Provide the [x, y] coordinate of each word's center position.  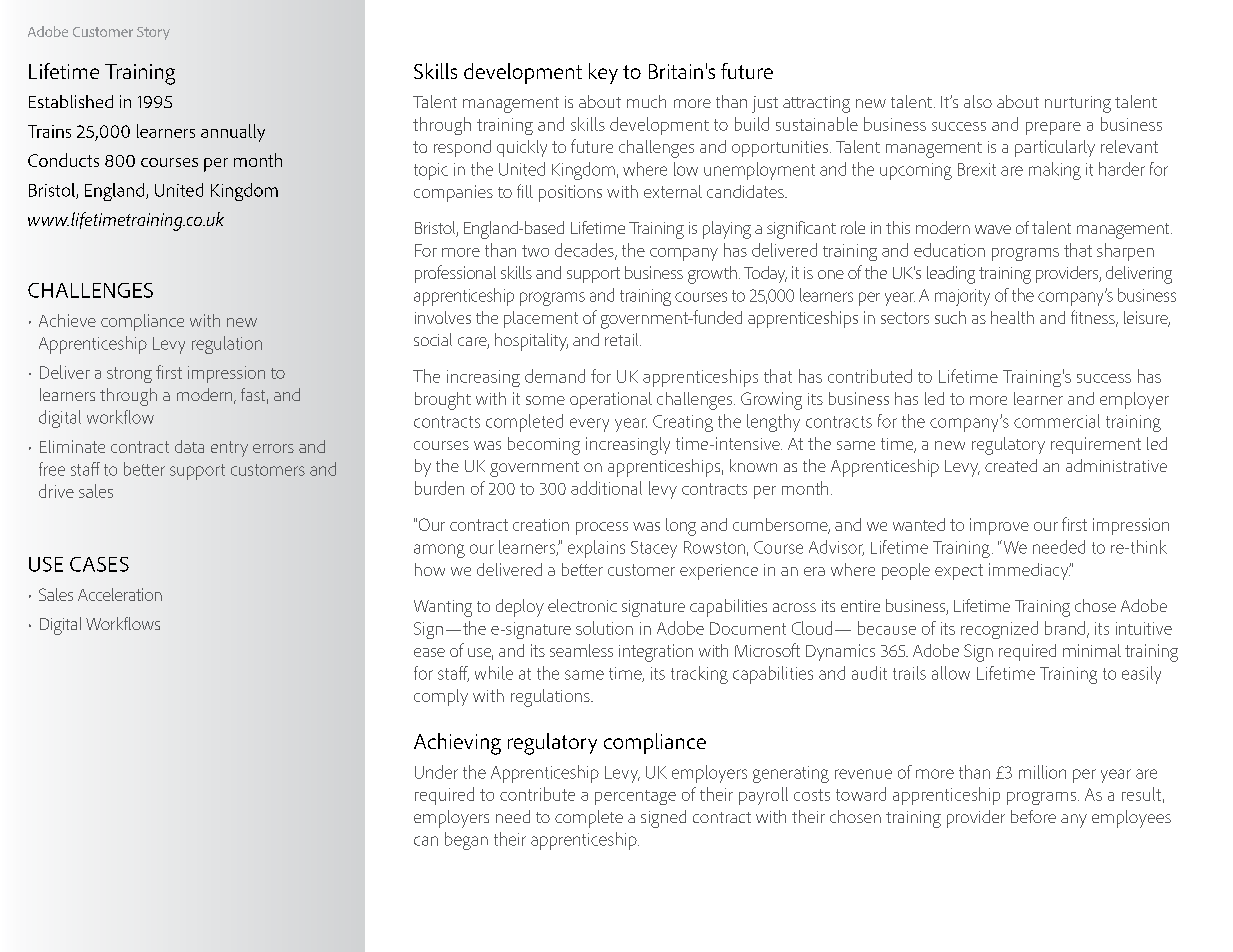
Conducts [63, 160]
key [603, 73]
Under [436, 772]
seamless [581, 650]
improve [999, 526]
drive [56, 491]
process [602, 528]
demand [555, 376]
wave [993, 229]
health [1012, 317]
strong [129, 375]
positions [570, 193]
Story [153, 33]
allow [951, 673]
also [978, 101]
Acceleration [120, 594]
